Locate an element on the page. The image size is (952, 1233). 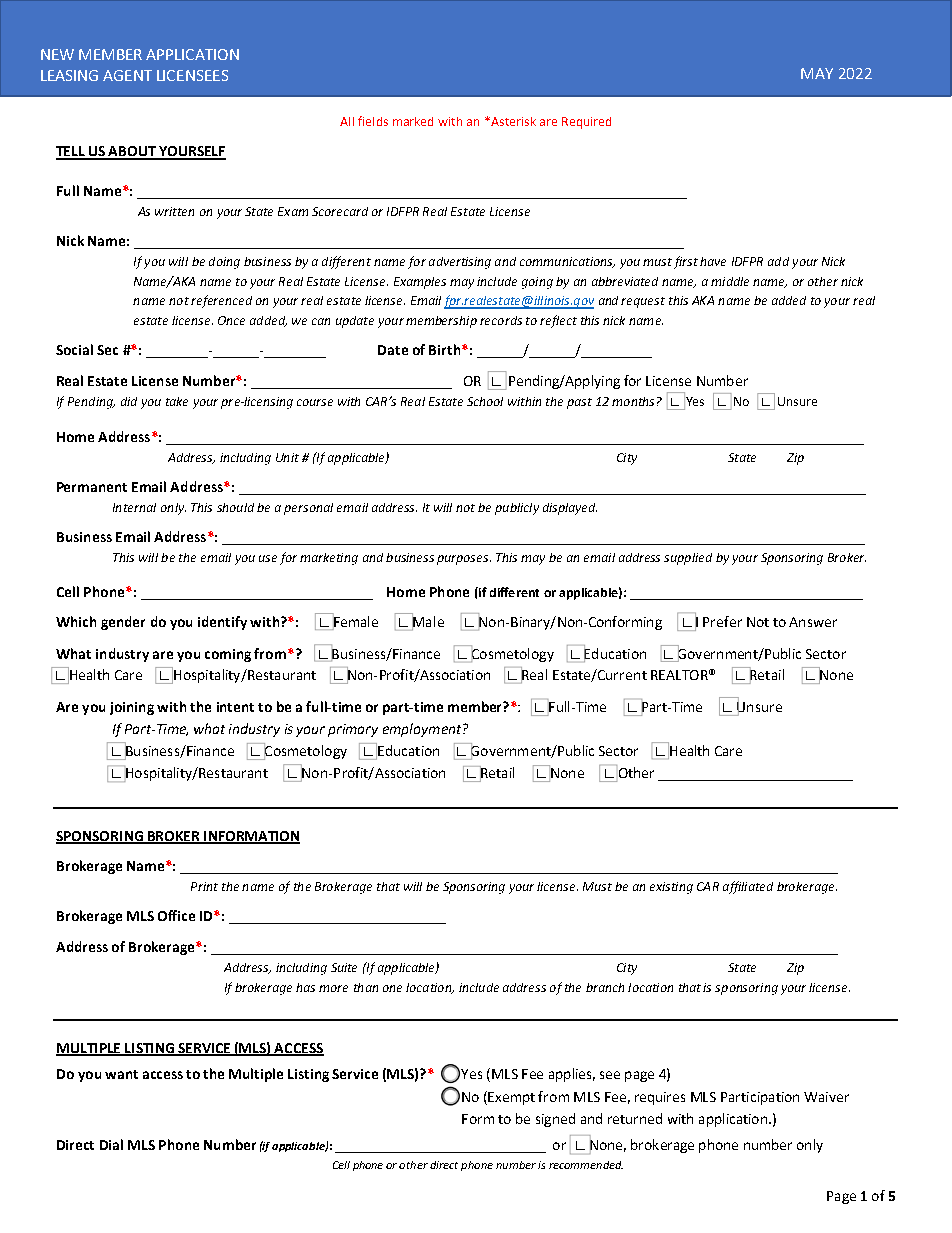
joining is located at coordinates (132, 708).
